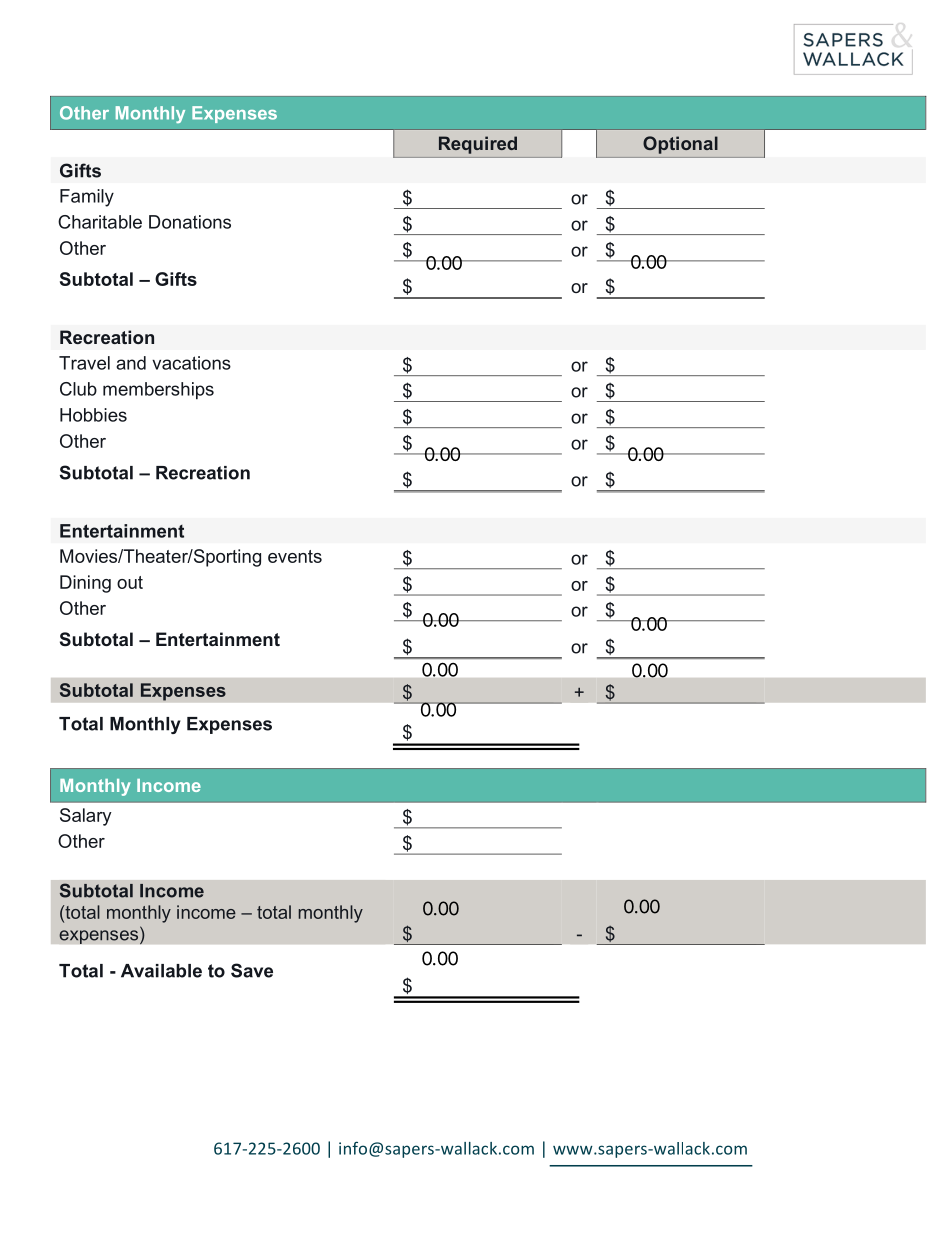 The height and width of the page is (1233, 952). What do you see at coordinates (478, 145) in the page?
I see `Required` at bounding box center [478, 145].
